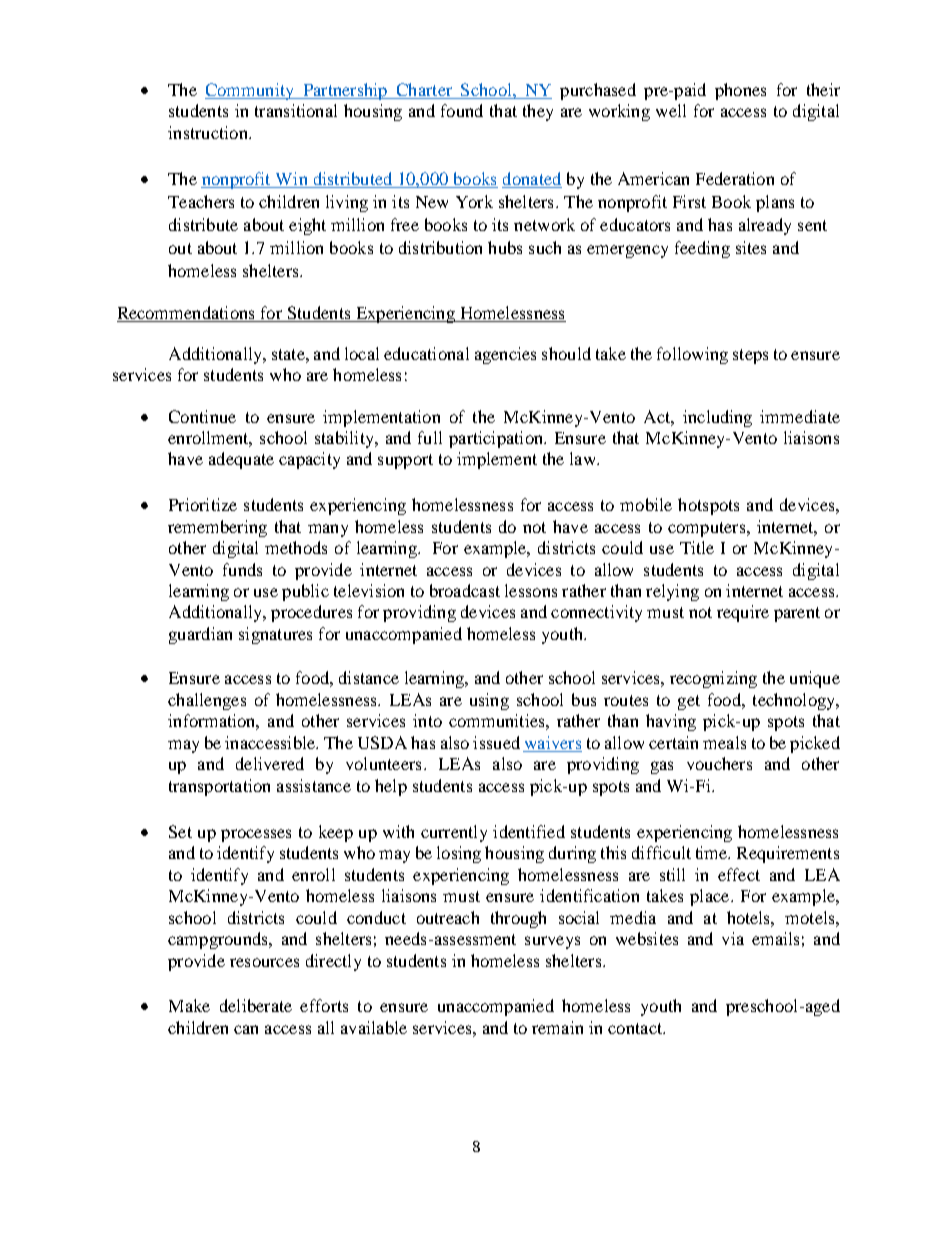 The height and width of the page is (1233, 952). What do you see at coordinates (538, 112) in the page?
I see `they` at bounding box center [538, 112].
